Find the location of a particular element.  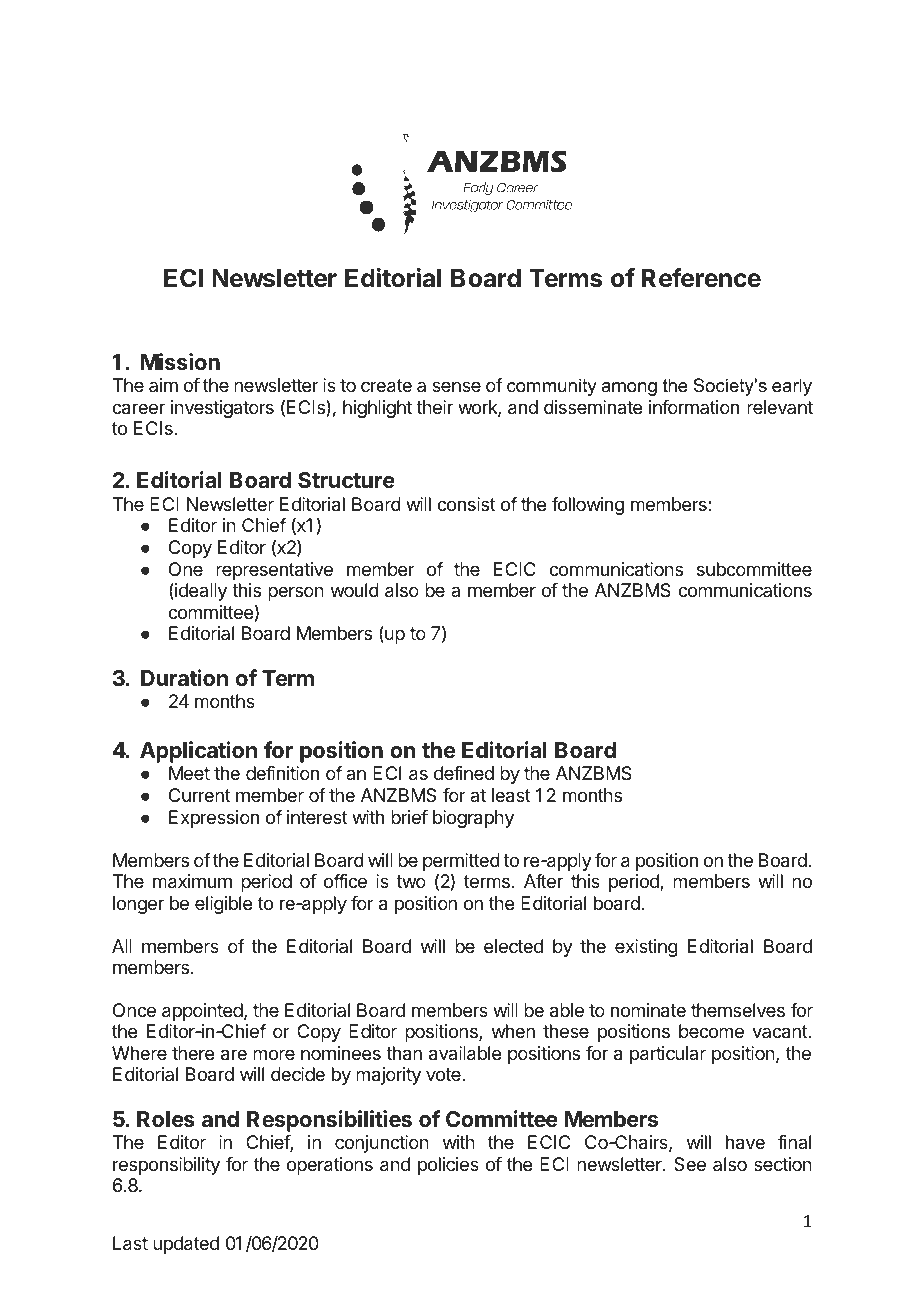

Duration is located at coordinates (184, 677).
